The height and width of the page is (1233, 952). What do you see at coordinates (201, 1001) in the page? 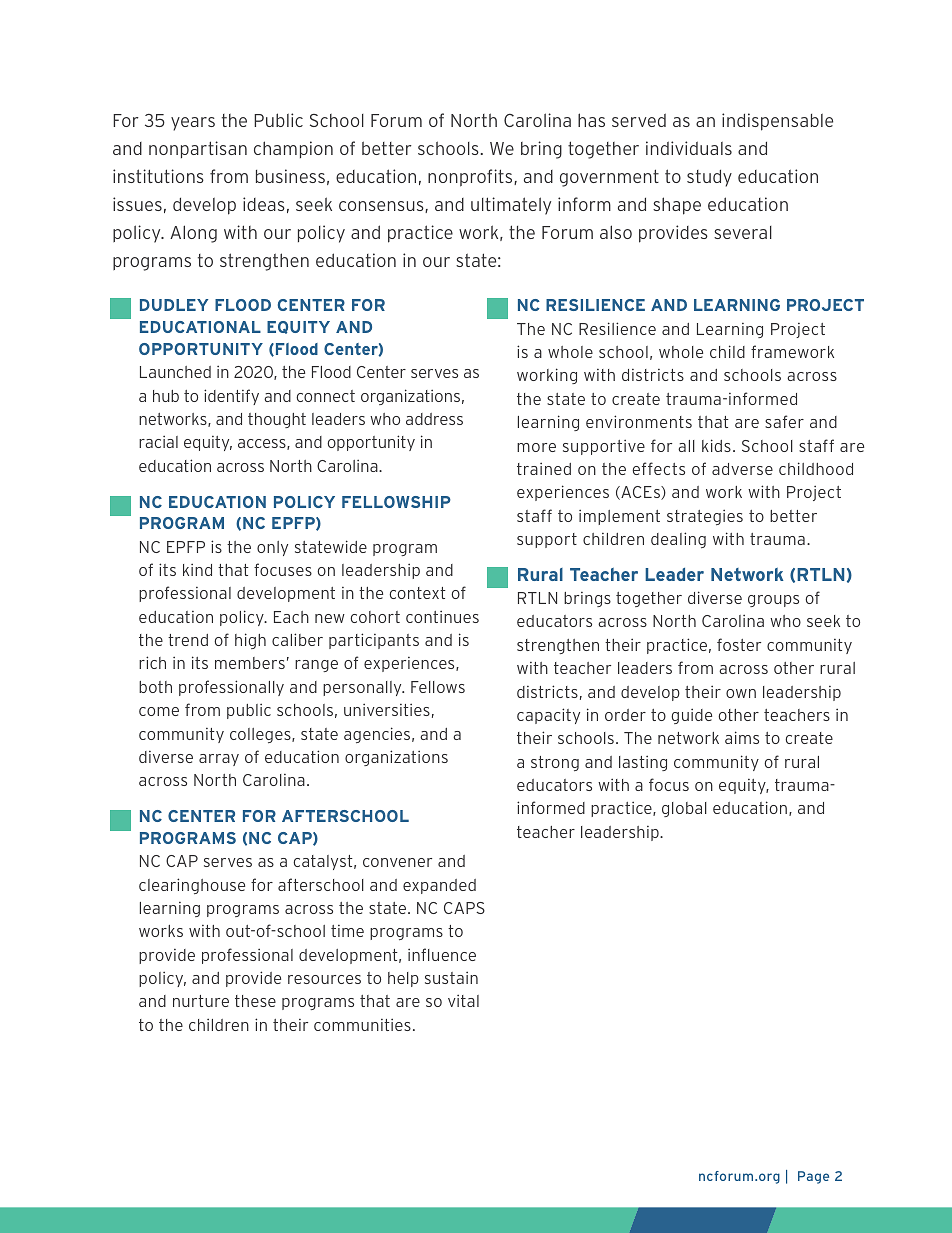
I see `nurture` at bounding box center [201, 1001].
